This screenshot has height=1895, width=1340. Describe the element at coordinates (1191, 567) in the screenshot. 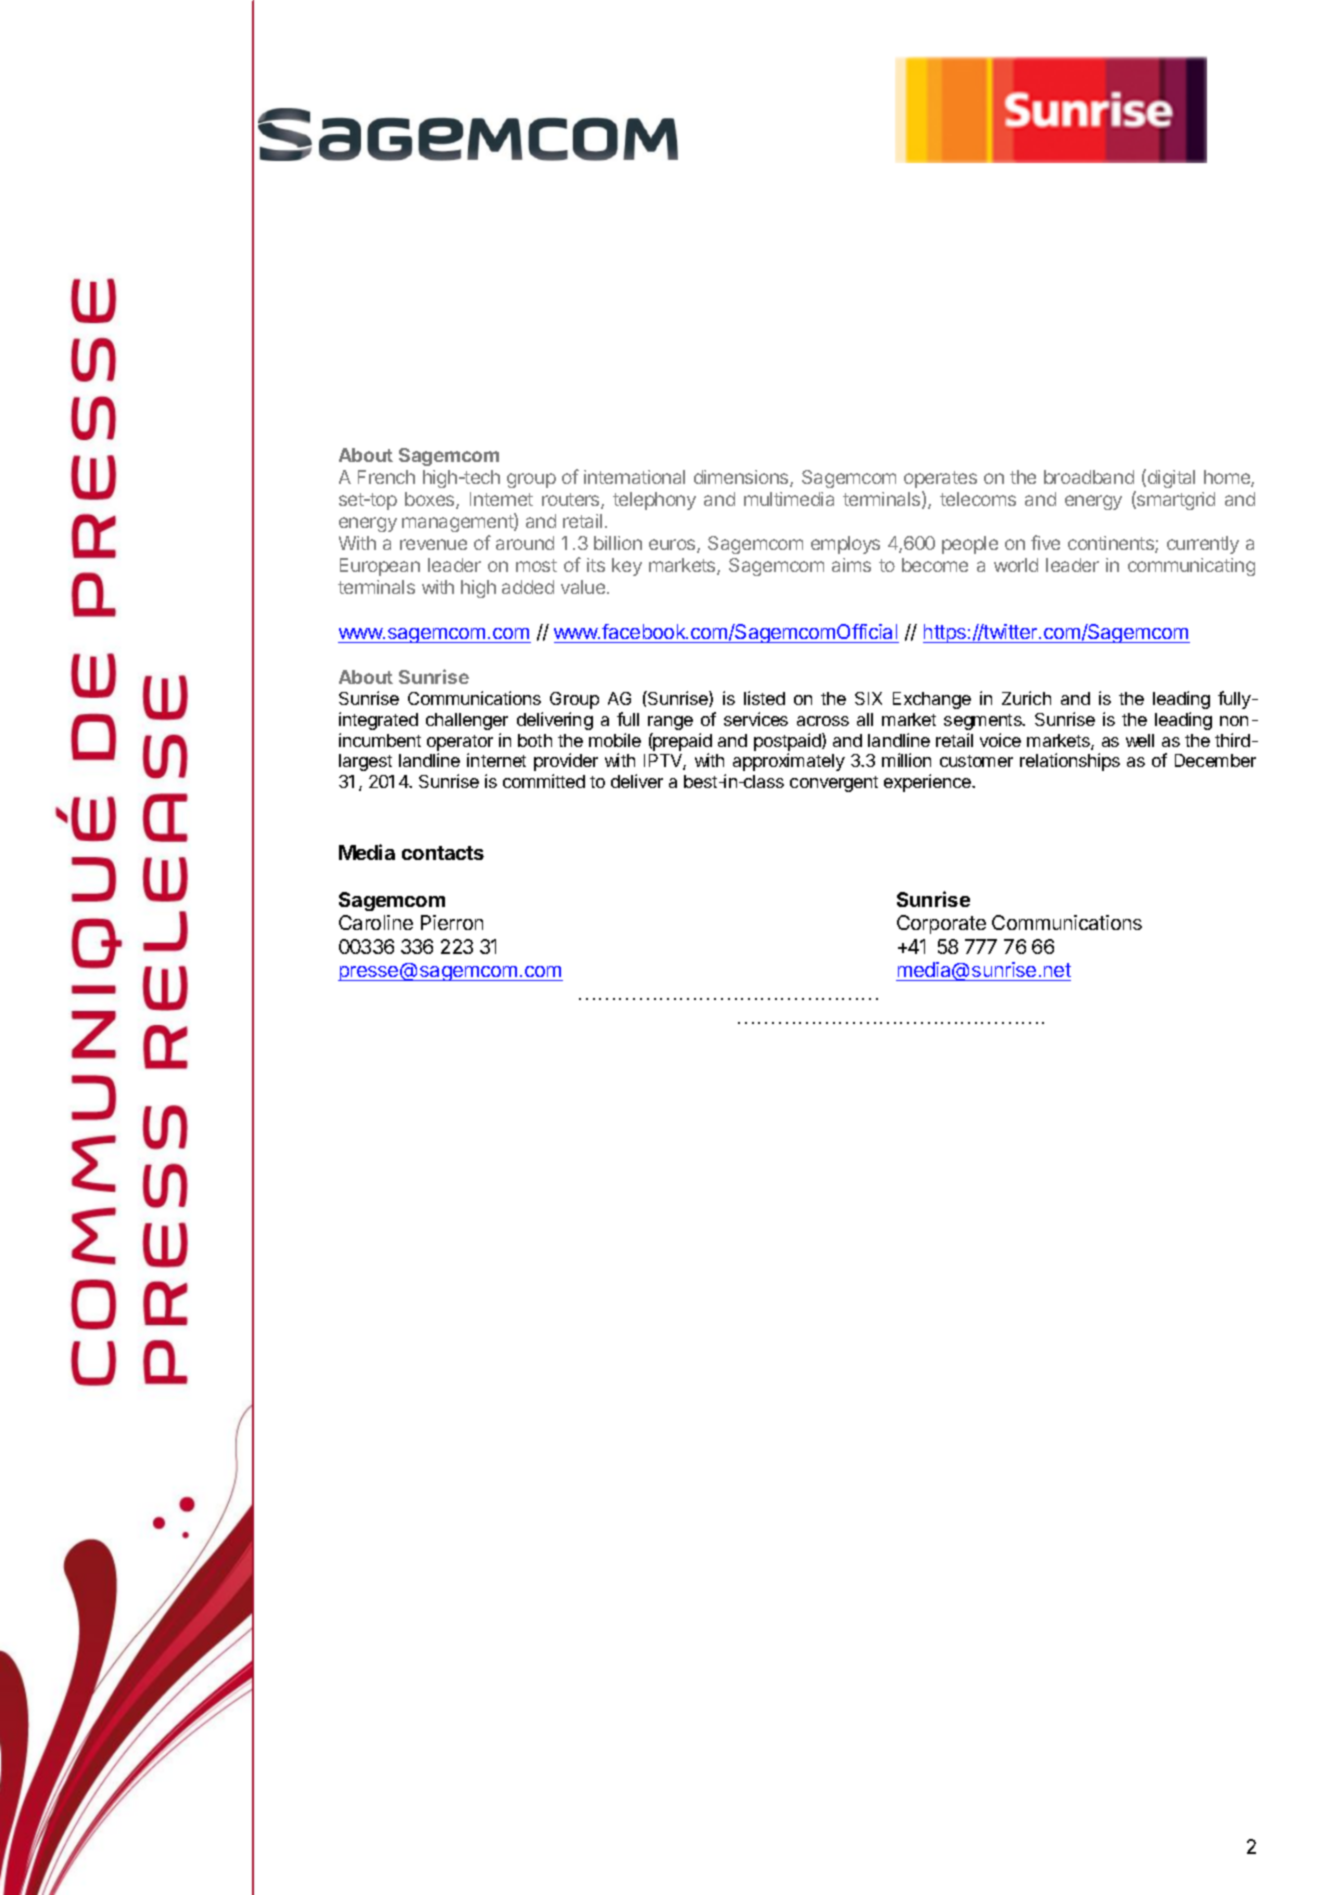

I see `communicating` at that location.
